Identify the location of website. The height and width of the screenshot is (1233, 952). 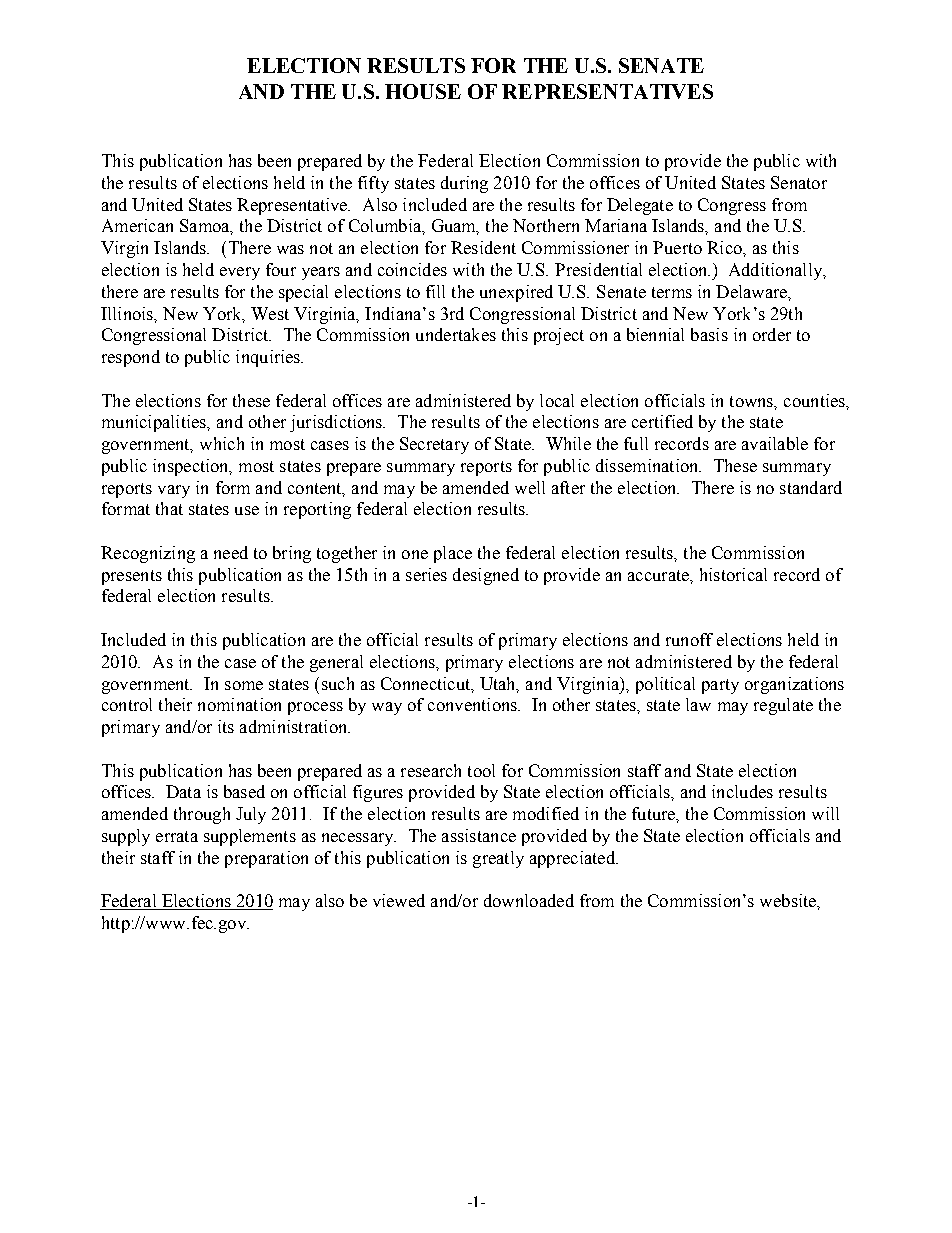
(789, 900).
